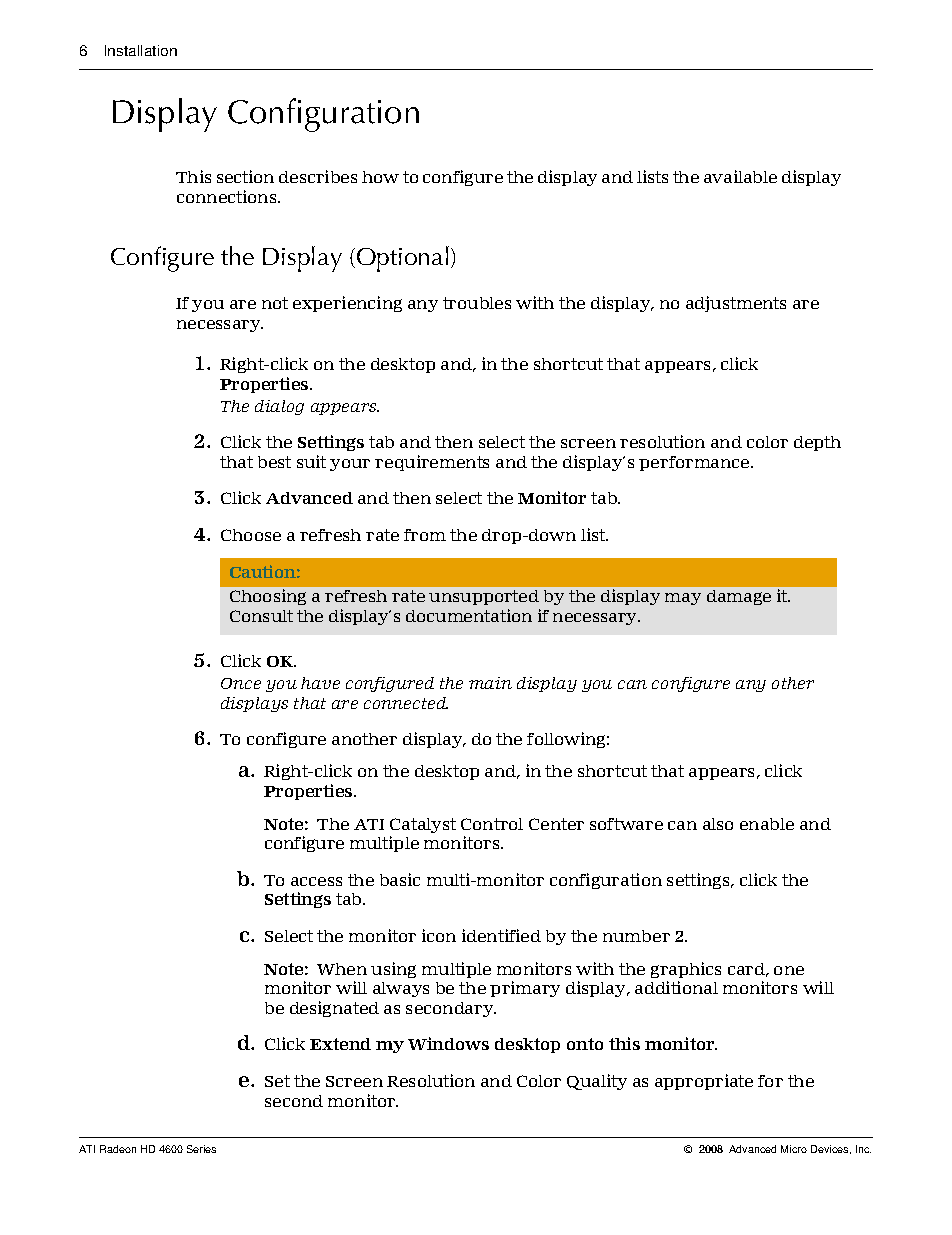 The image size is (952, 1235). What do you see at coordinates (261, 616) in the document?
I see `Consult` at bounding box center [261, 616].
